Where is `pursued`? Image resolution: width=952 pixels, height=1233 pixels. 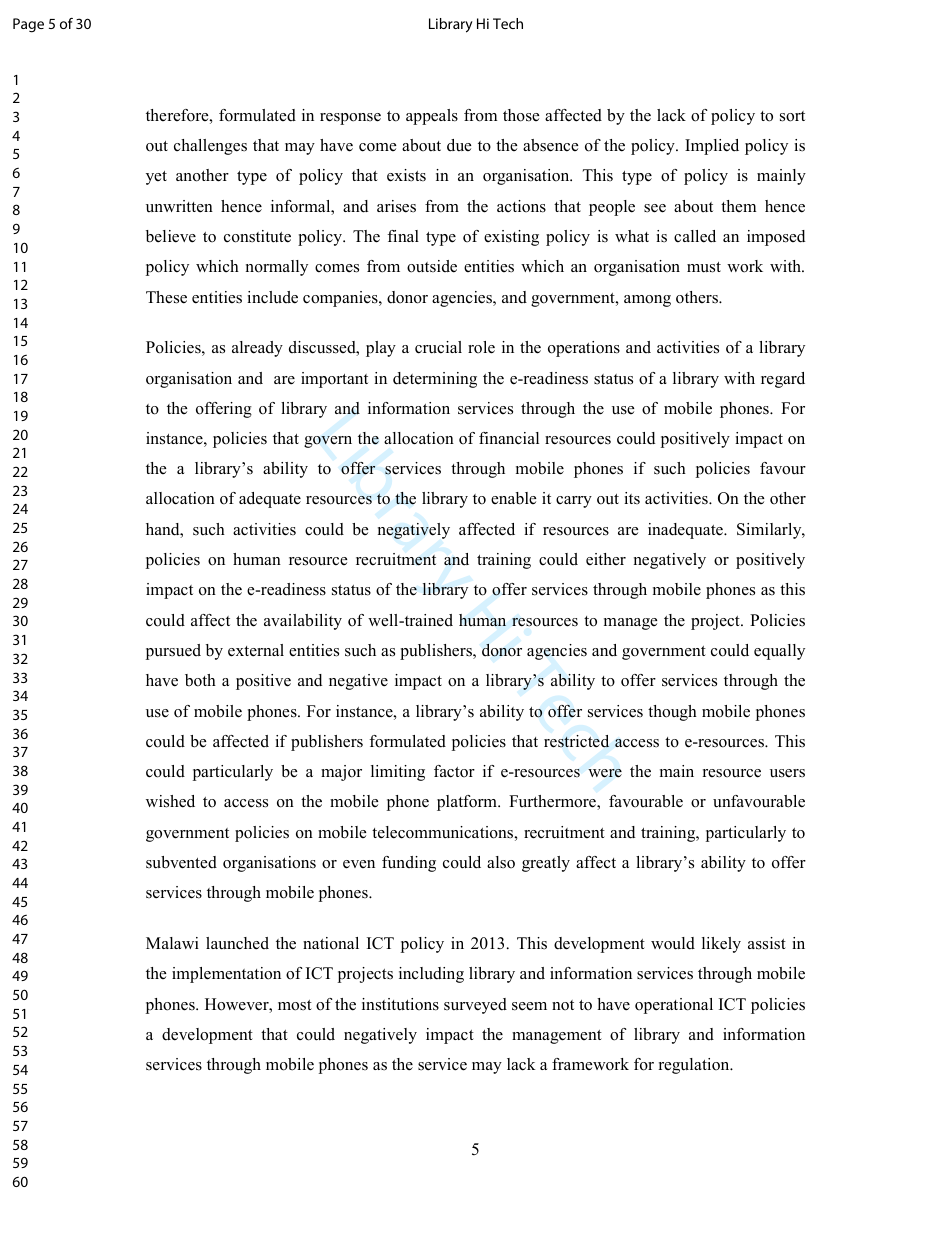 pursued is located at coordinates (173, 652).
